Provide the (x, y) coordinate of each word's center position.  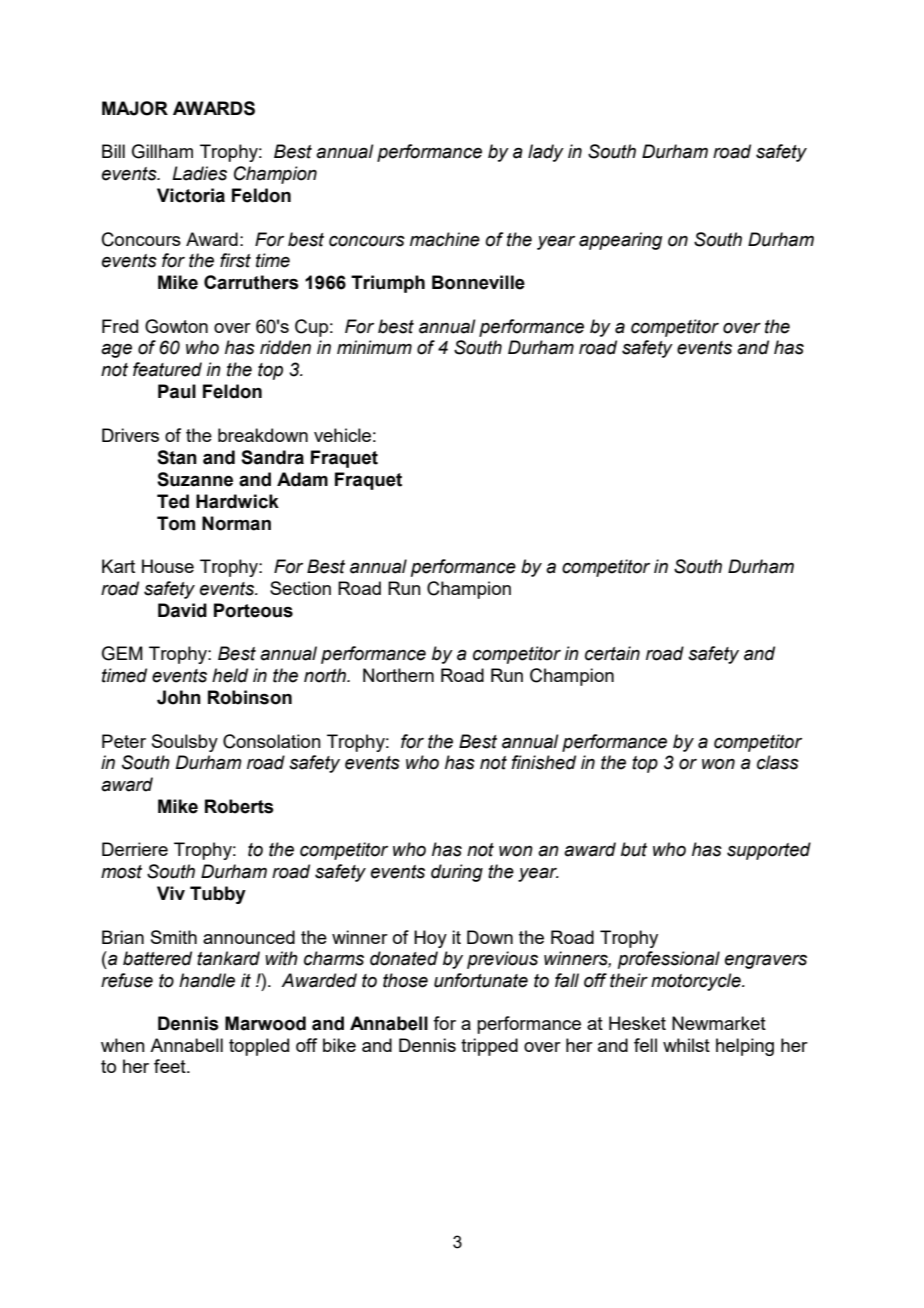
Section (300, 588)
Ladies (199, 173)
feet (171, 1066)
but (634, 849)
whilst (686, 1045)
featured (167, 369)
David (182, 610)
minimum (374, 347)
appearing (620, 241)
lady (546, 153)
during (457, 873)
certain (612, 653)
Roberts (239, 806)
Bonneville (478, 282)
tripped (489, 1047)
